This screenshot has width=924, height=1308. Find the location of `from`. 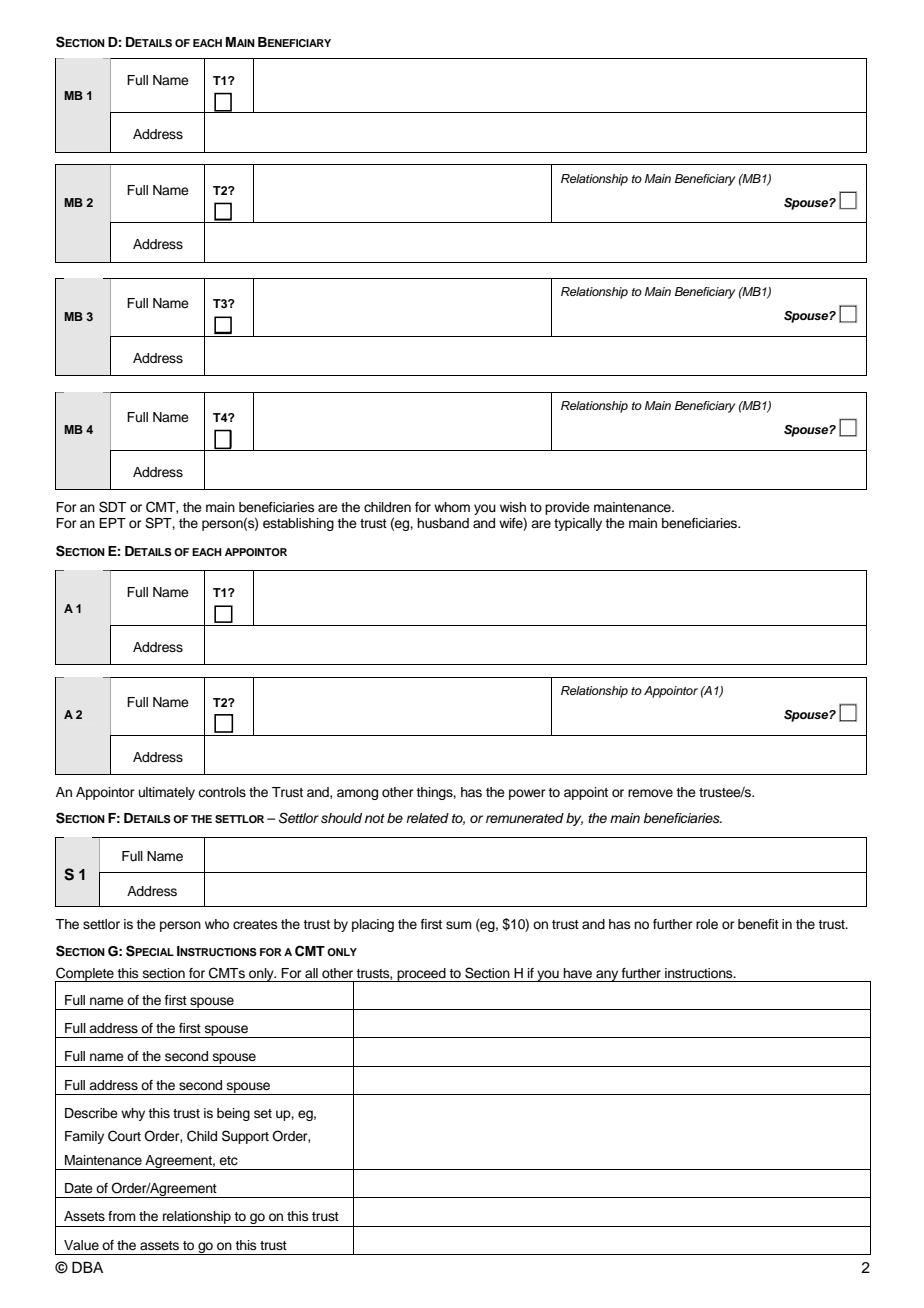

from is located at coordinates (122, 1216).
